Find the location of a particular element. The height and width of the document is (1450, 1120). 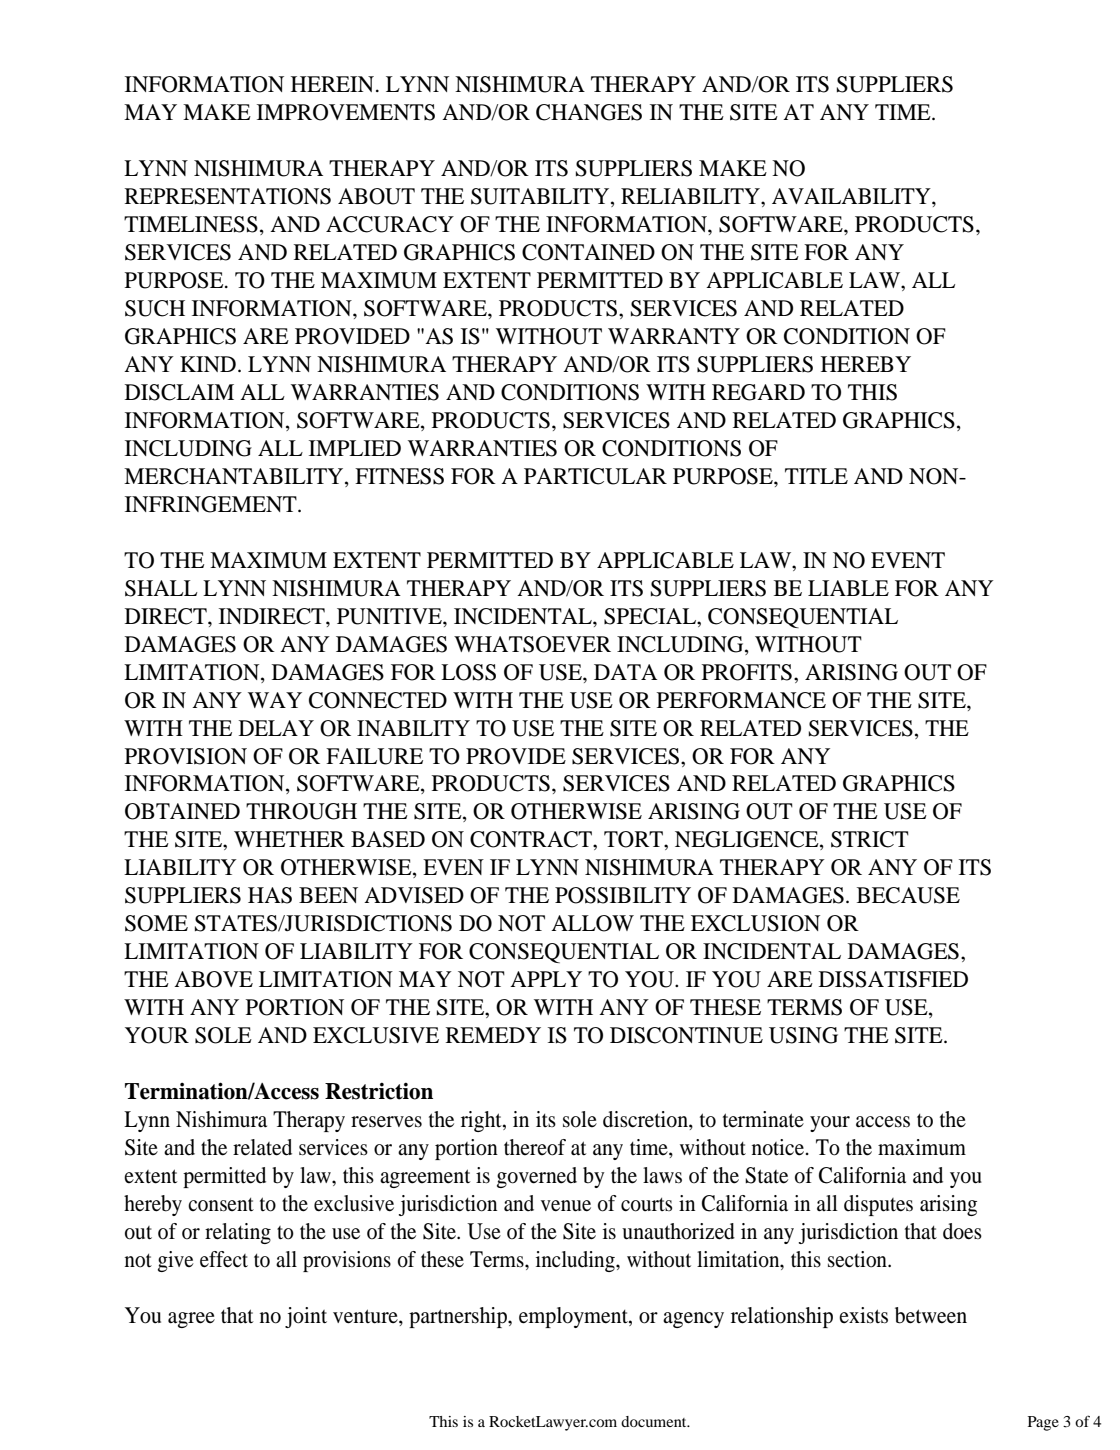

IMPROVEMENTS is located at coordinates (346, 112).
